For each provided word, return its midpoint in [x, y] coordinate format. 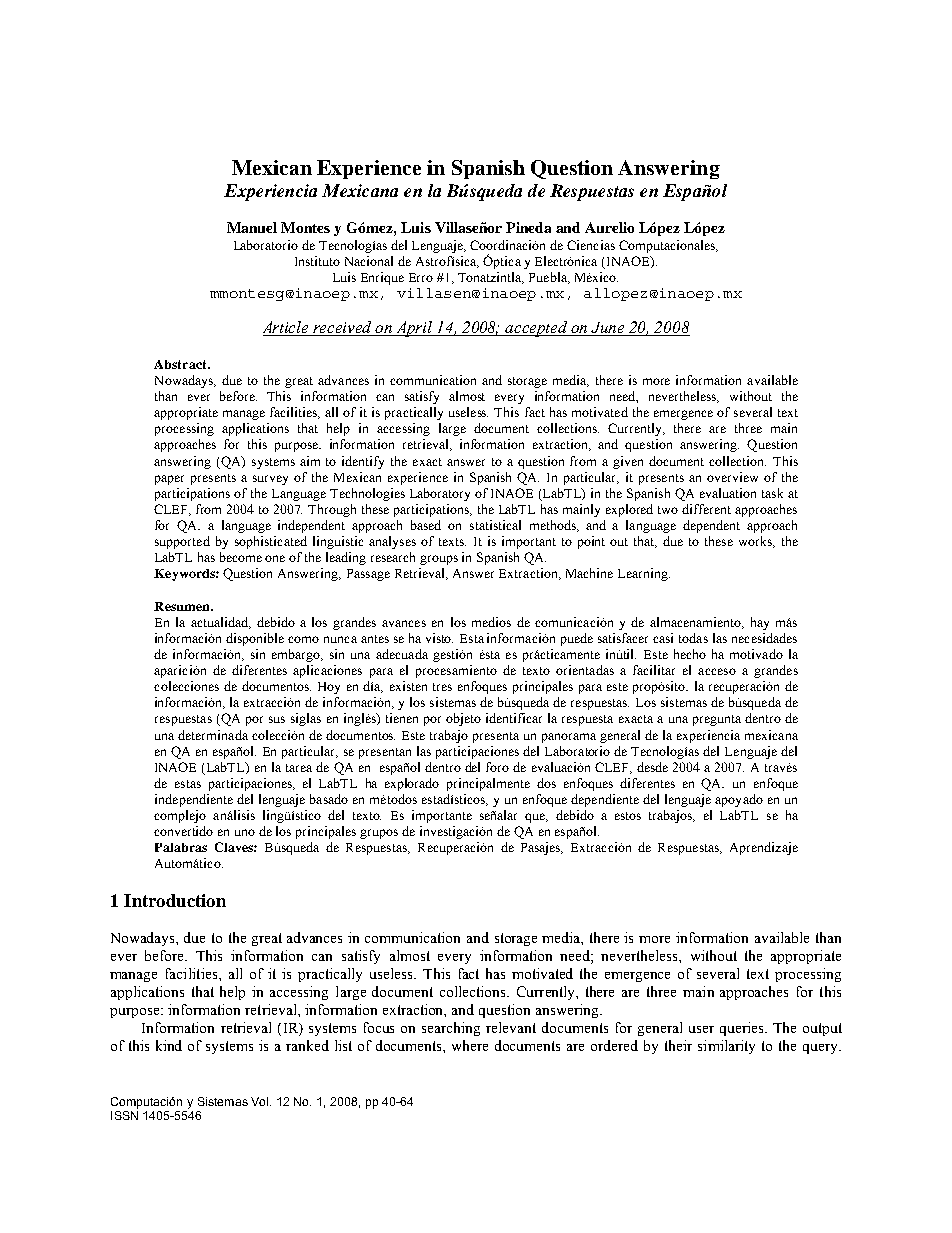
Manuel [252, 227]
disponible [255, 639]
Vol [261, 1101]
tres [442, 687]
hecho [690, 654]
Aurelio [609, 227]
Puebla [549, 278]
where [470, 1045]
